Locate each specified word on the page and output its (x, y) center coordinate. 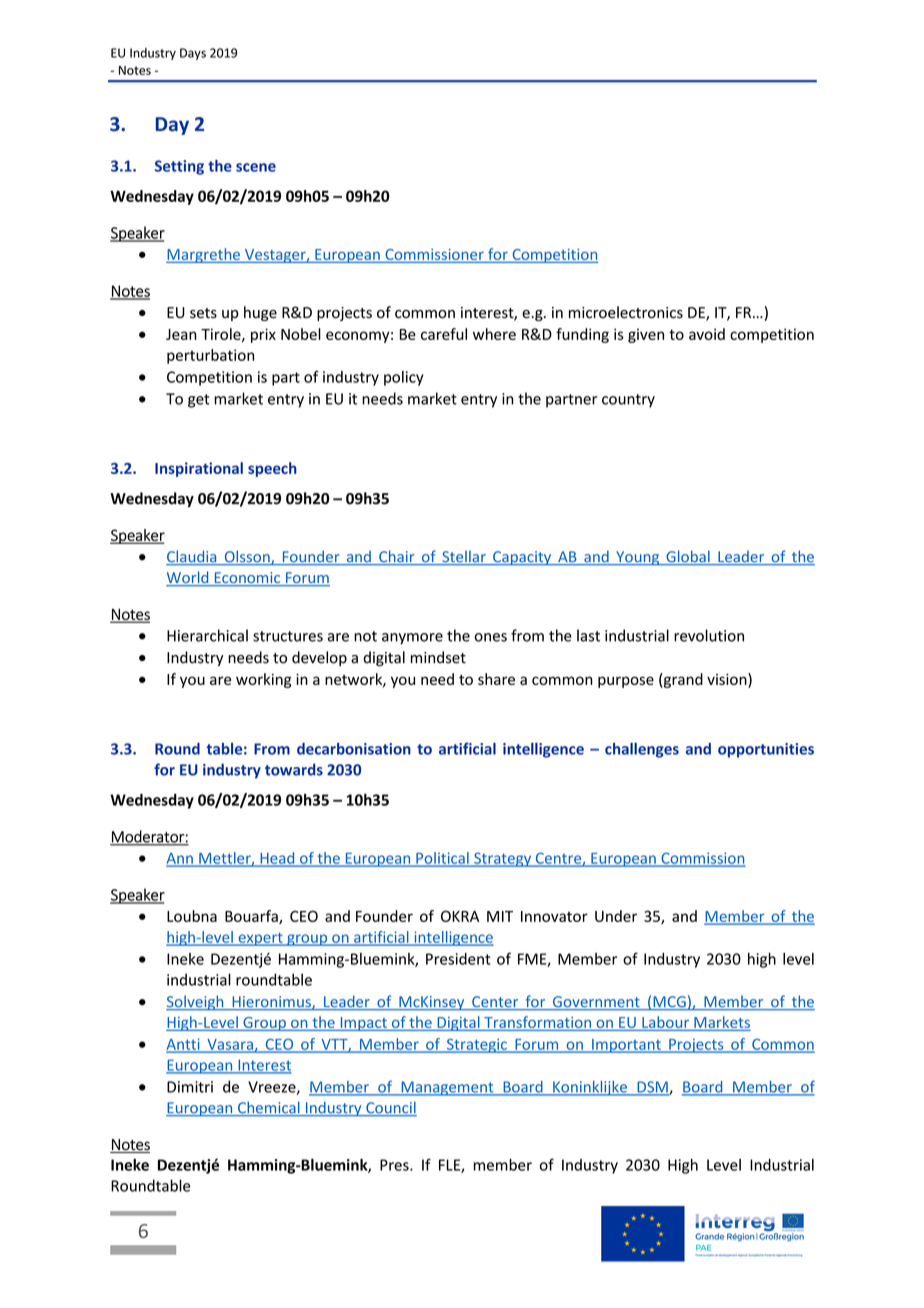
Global (688, 557)
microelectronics (626, 312)
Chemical (269, 1108)
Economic (247, 579)
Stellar (464, 557)
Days (193, 54)
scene (256, 167)
